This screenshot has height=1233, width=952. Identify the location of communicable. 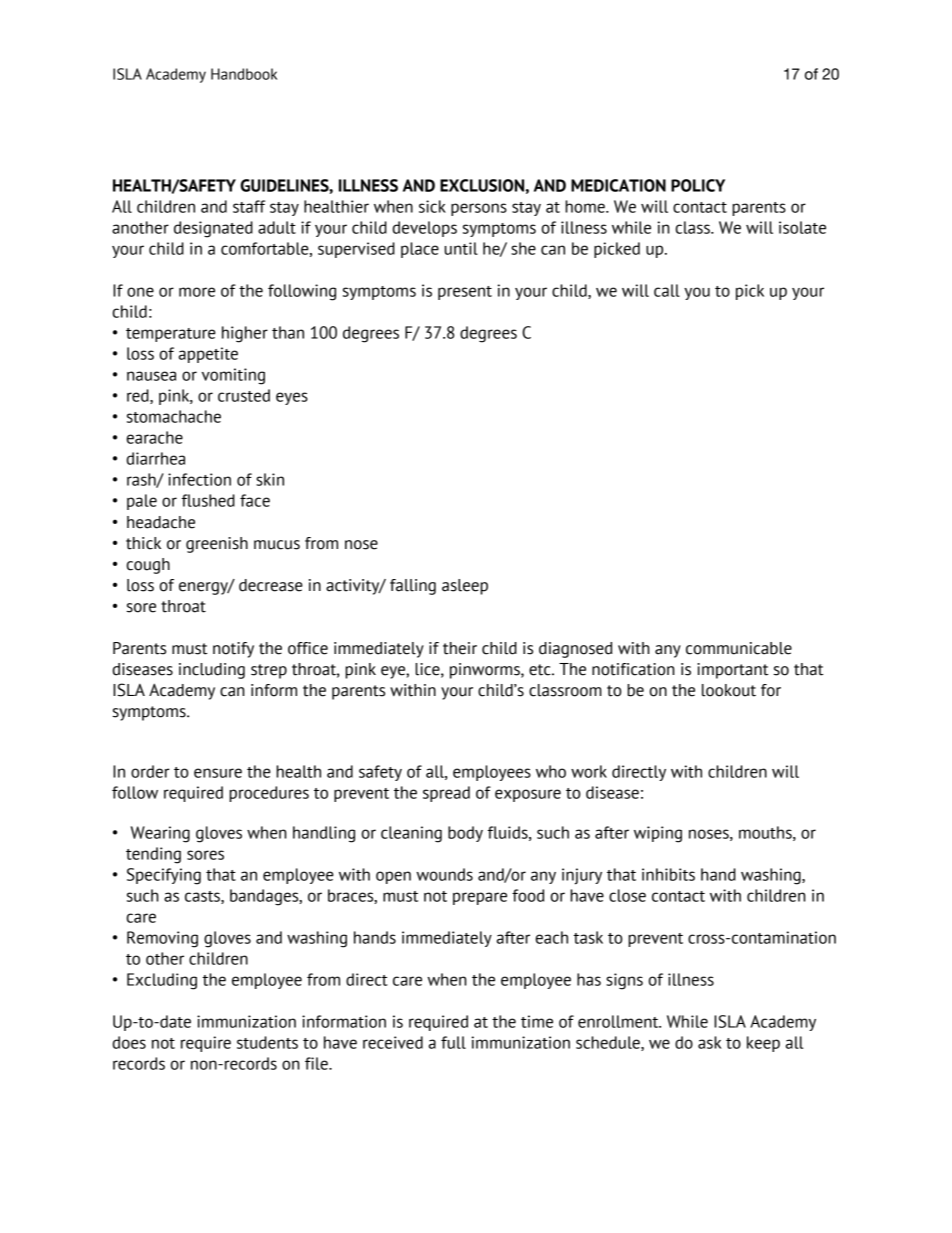
(739, 648).
